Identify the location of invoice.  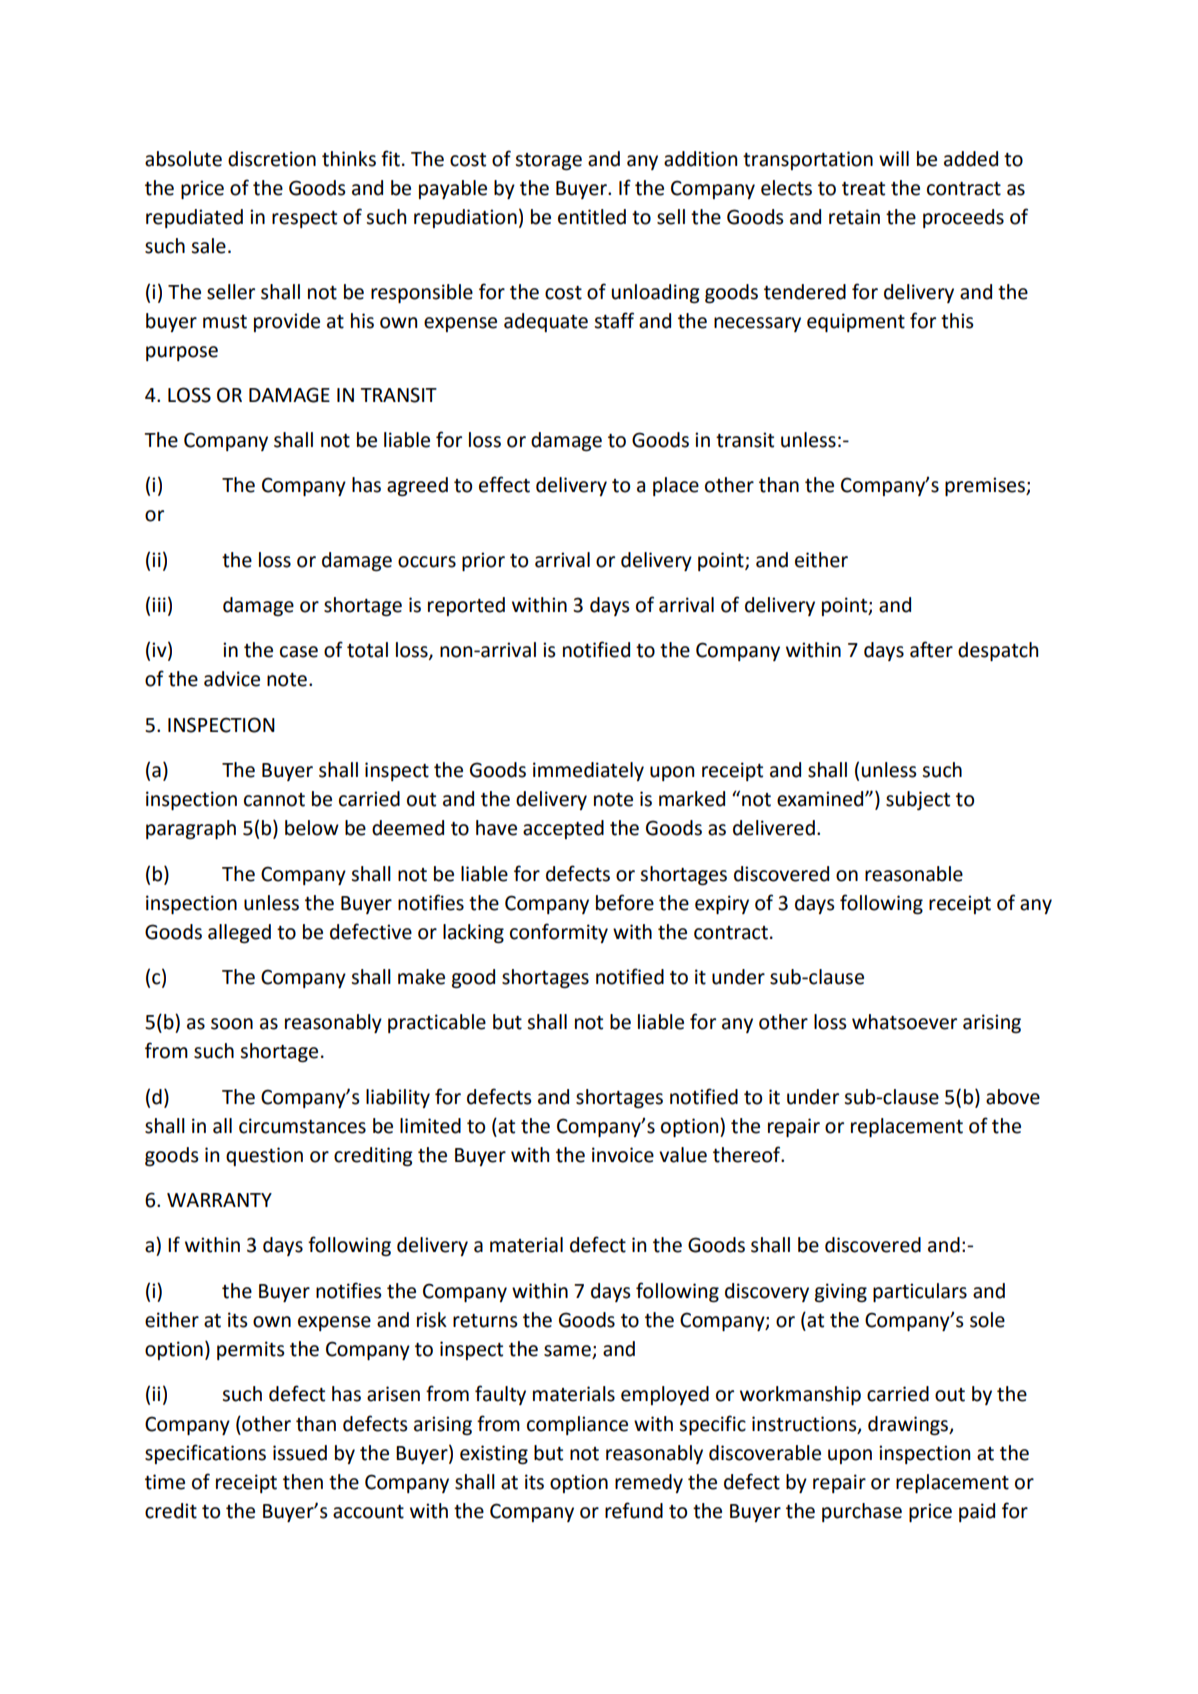
(623, 1155).
